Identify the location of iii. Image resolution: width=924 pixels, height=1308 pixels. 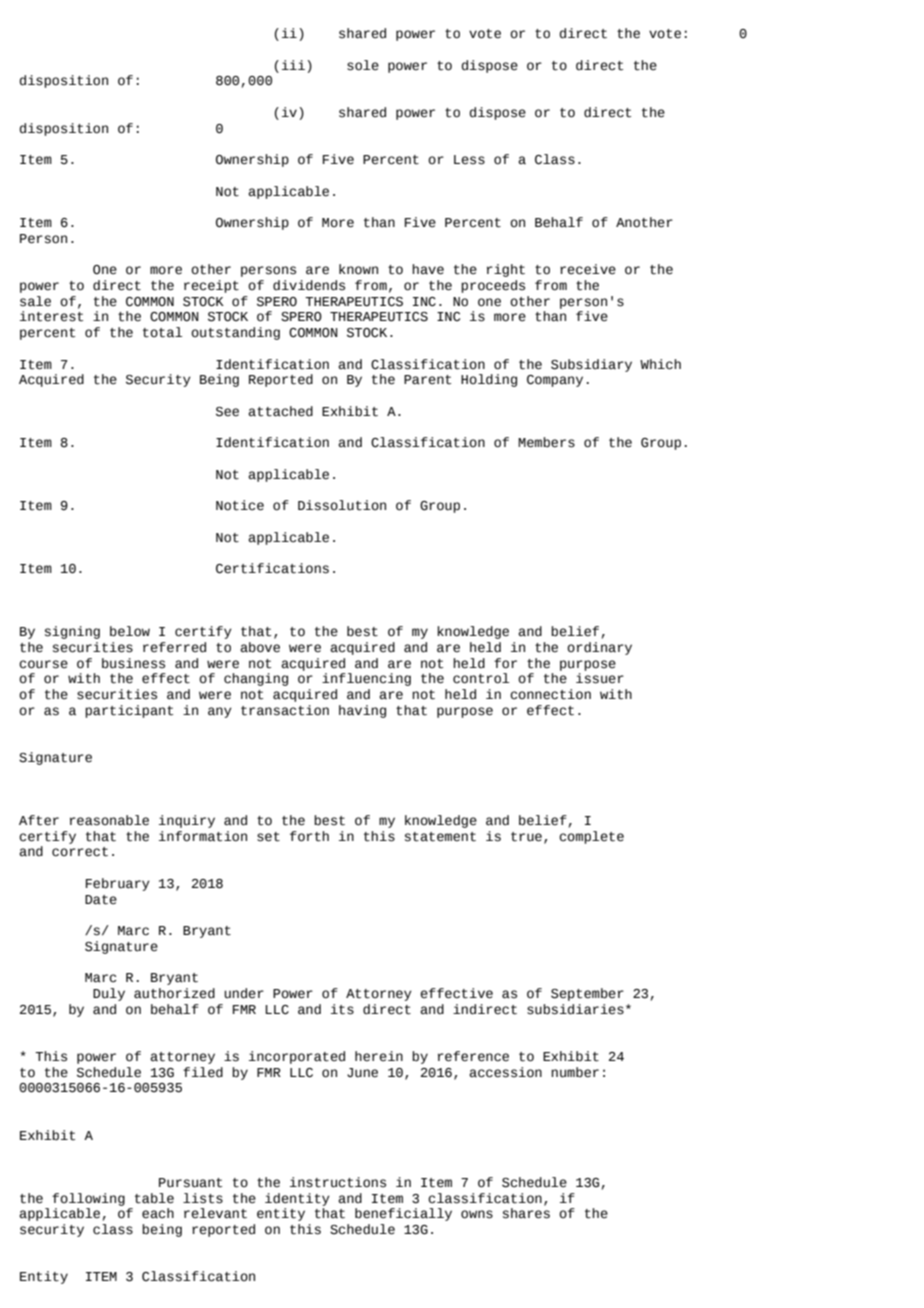
(293, 65).
